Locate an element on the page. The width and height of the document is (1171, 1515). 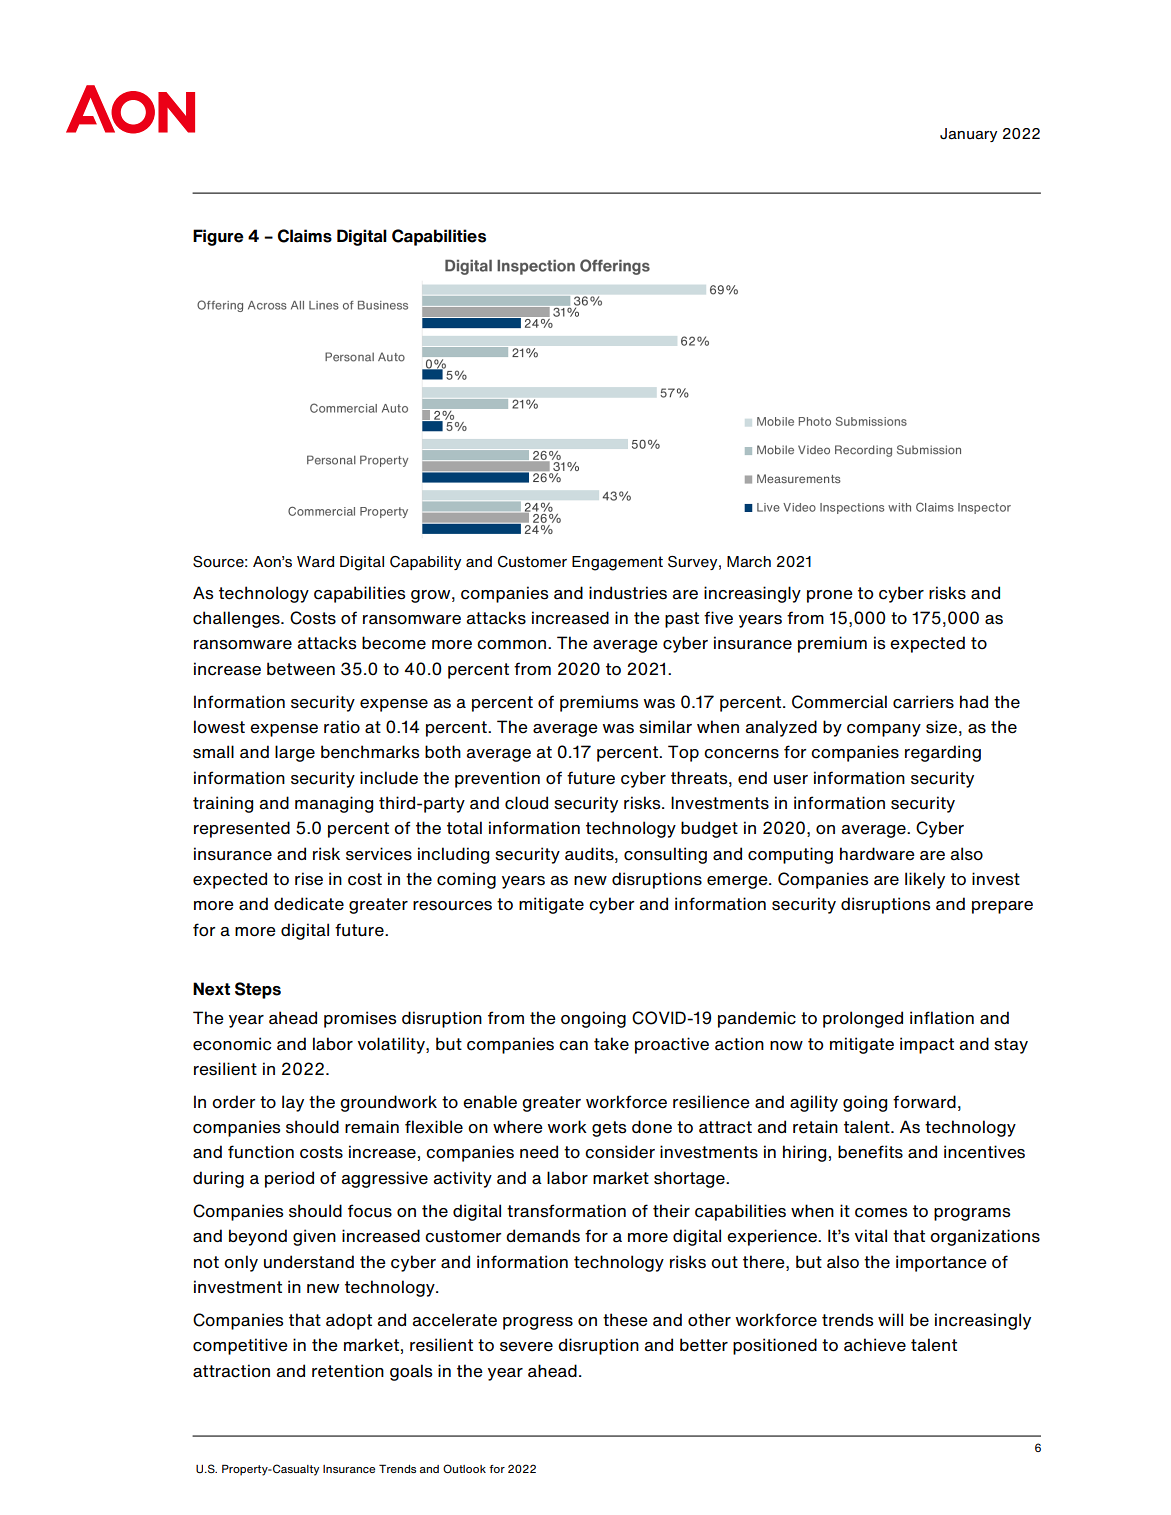
lay is located at coordinates (293, 1103).
